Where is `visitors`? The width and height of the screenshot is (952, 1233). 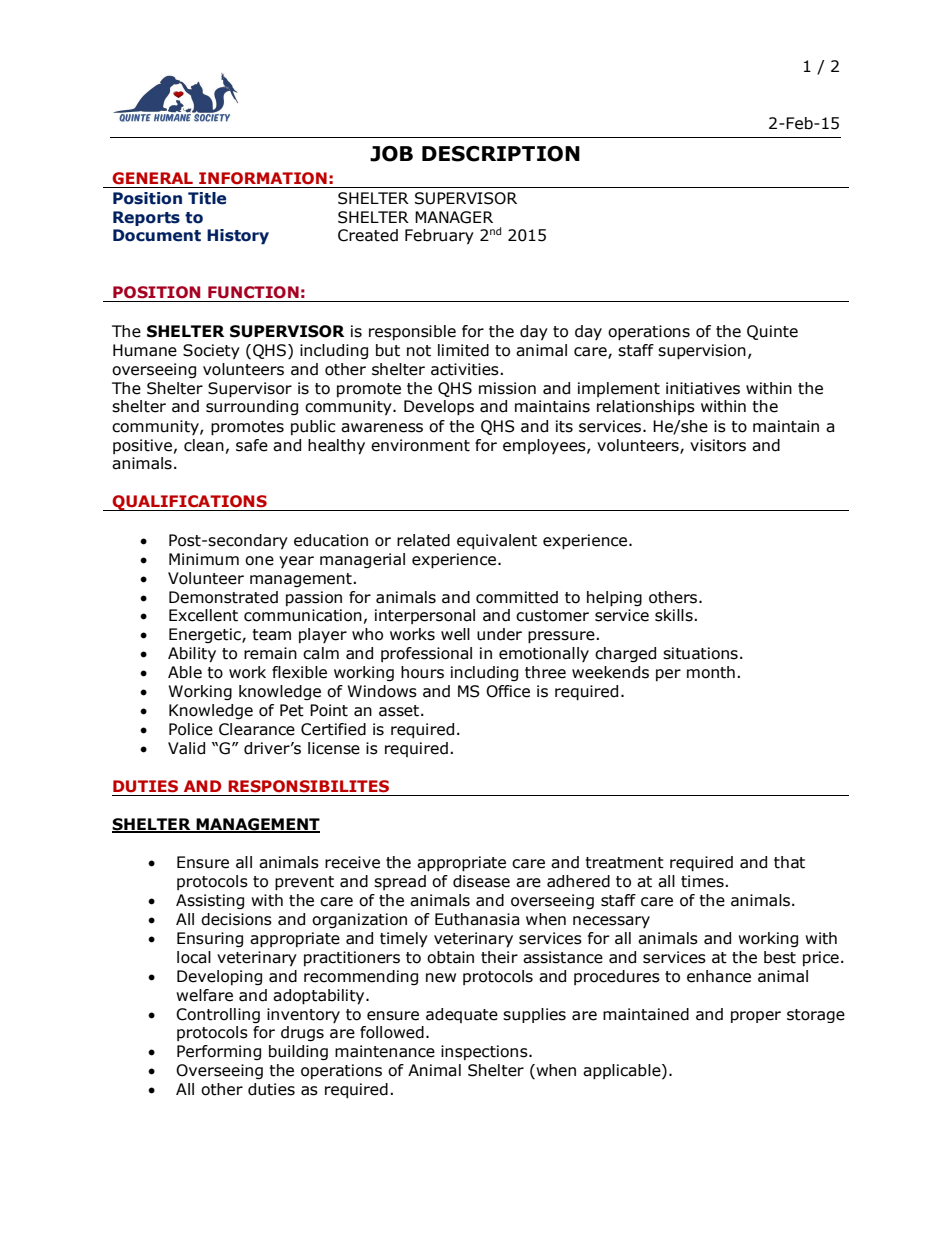
visitors is located at coordinates (718, 445).
